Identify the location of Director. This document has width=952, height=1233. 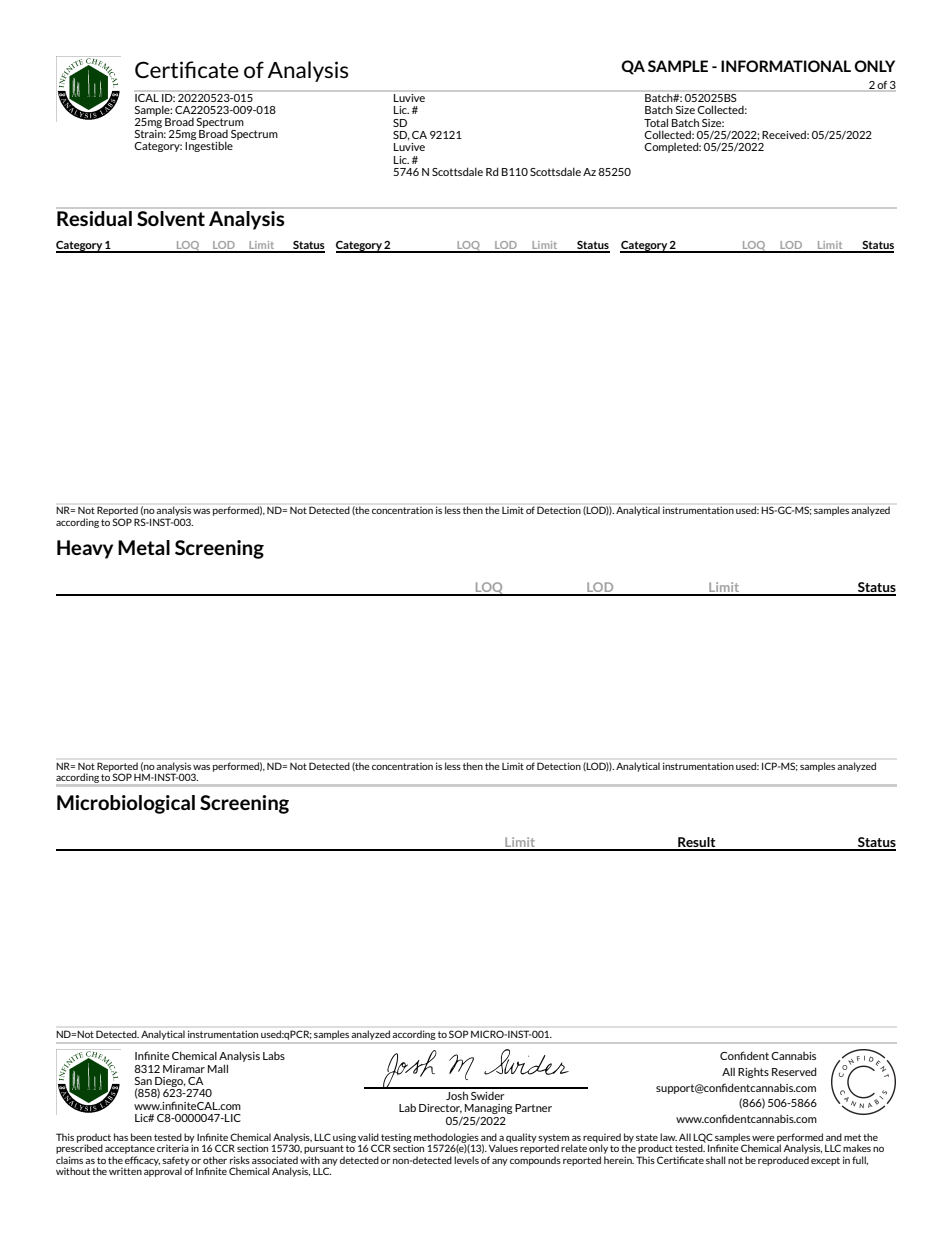
(440, 1109).
